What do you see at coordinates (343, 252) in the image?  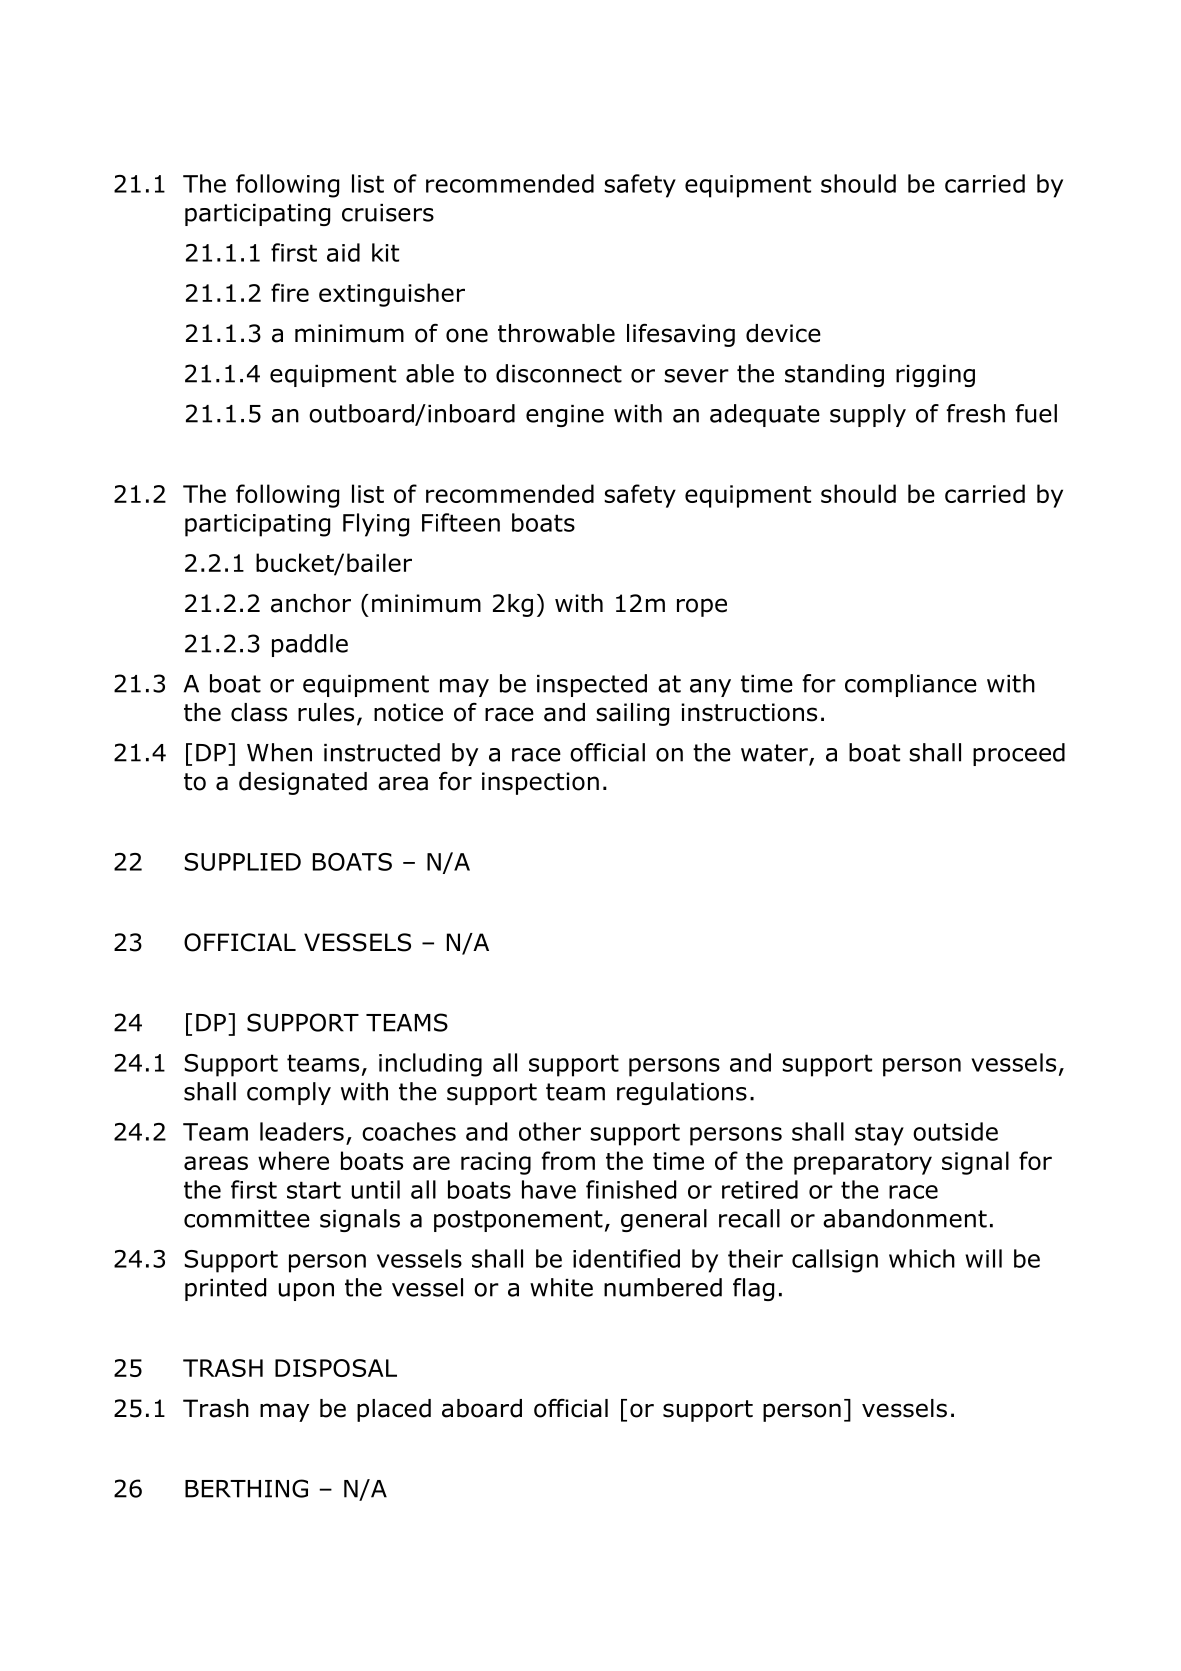 I see `aid` at bounding box center [343, 252].
